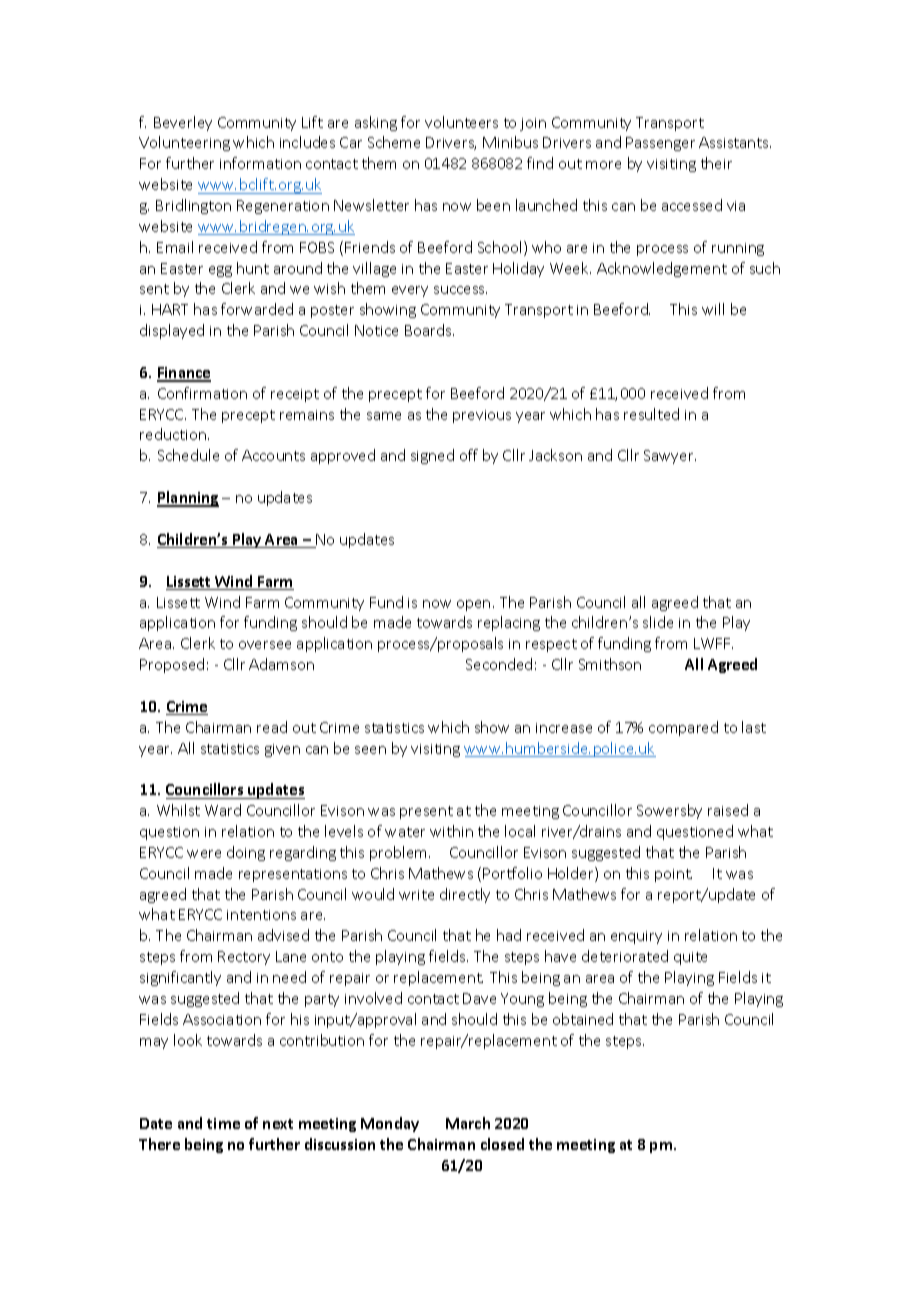 This document has height=1308, width=924. I want to click on open, so click(473, 605).
